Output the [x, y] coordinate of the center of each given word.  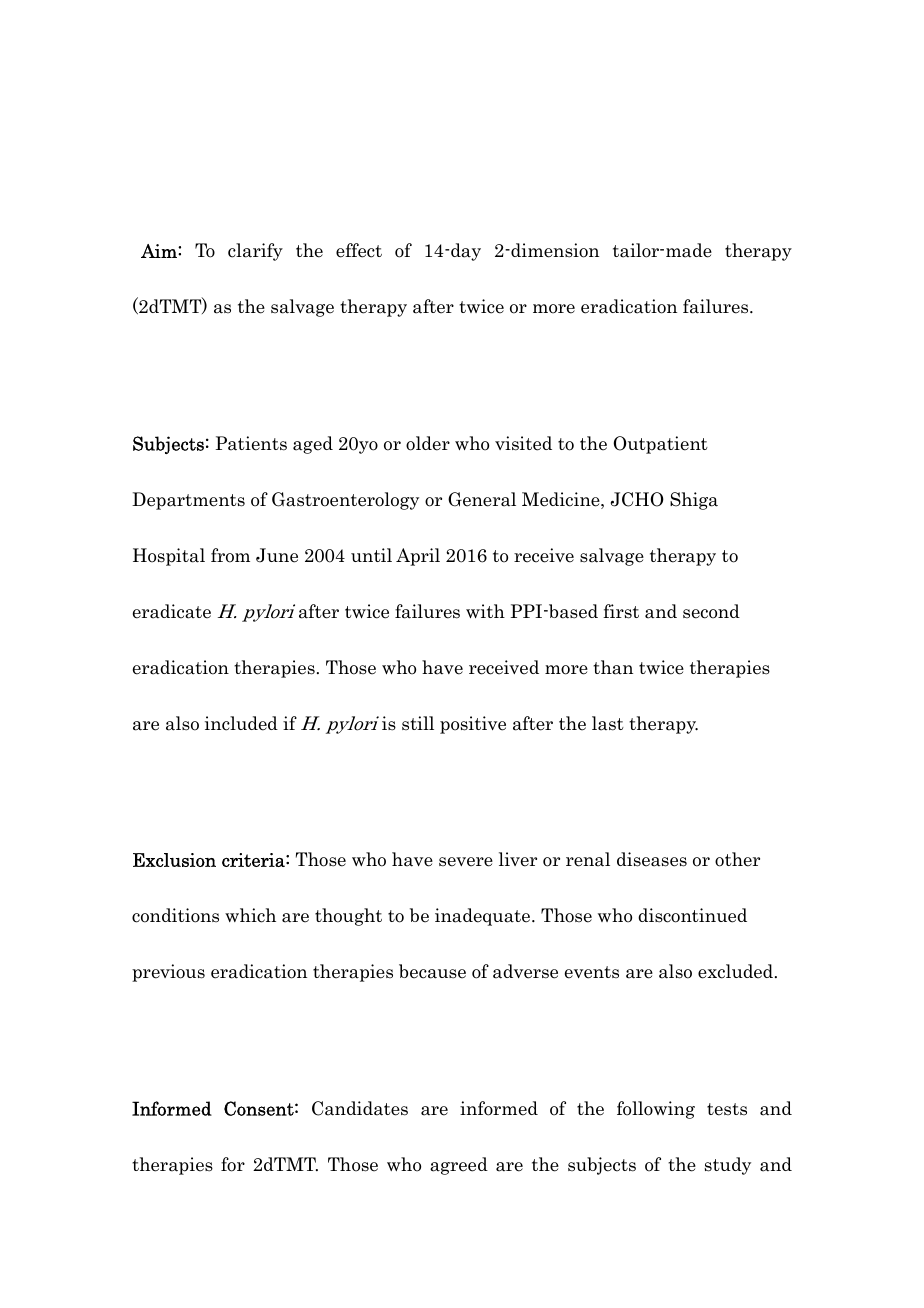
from [230, 555]
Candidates [360, 1108]
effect [359, 250]
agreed [459, 1166]
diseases [652, 859]
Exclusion [174, 860]
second [711, 611]
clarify [255, 252]
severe [466, 862]
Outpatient [660, 445]
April [418, 557]
